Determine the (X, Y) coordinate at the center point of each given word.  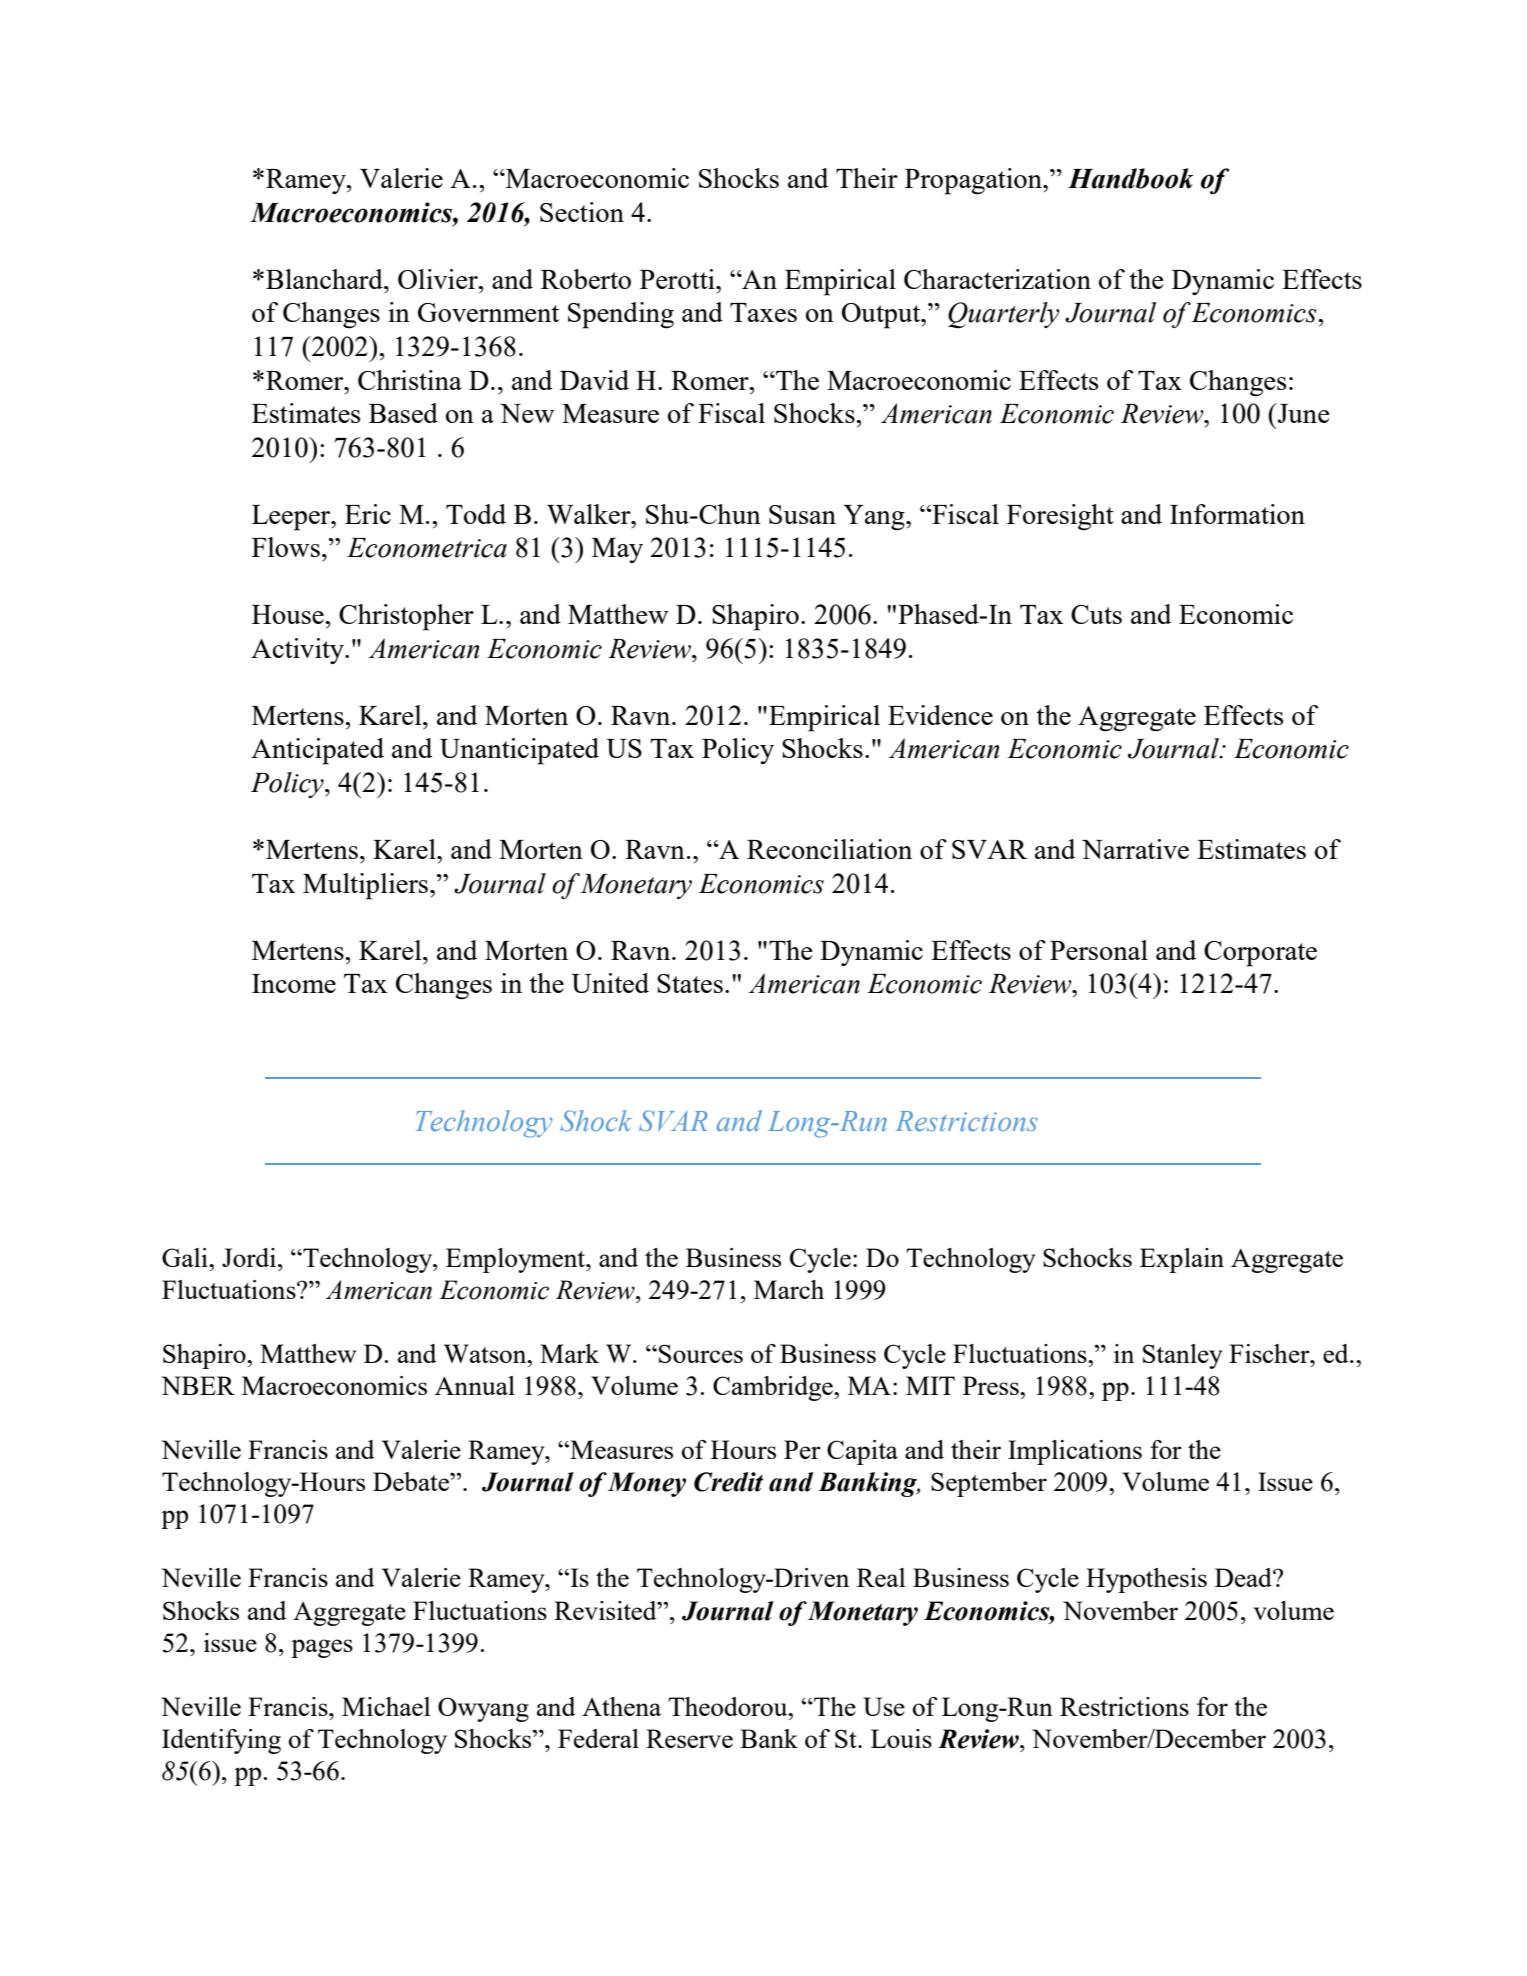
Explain (1182, 1260)
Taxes (763, 312)
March (789, 1289)
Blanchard (325, 279)
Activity (298, 651)
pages (322, 1648)
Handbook (1131, 178)
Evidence (940, 715)
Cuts (1096, 614)
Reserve (689, 1738)
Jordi (250, 1257)
